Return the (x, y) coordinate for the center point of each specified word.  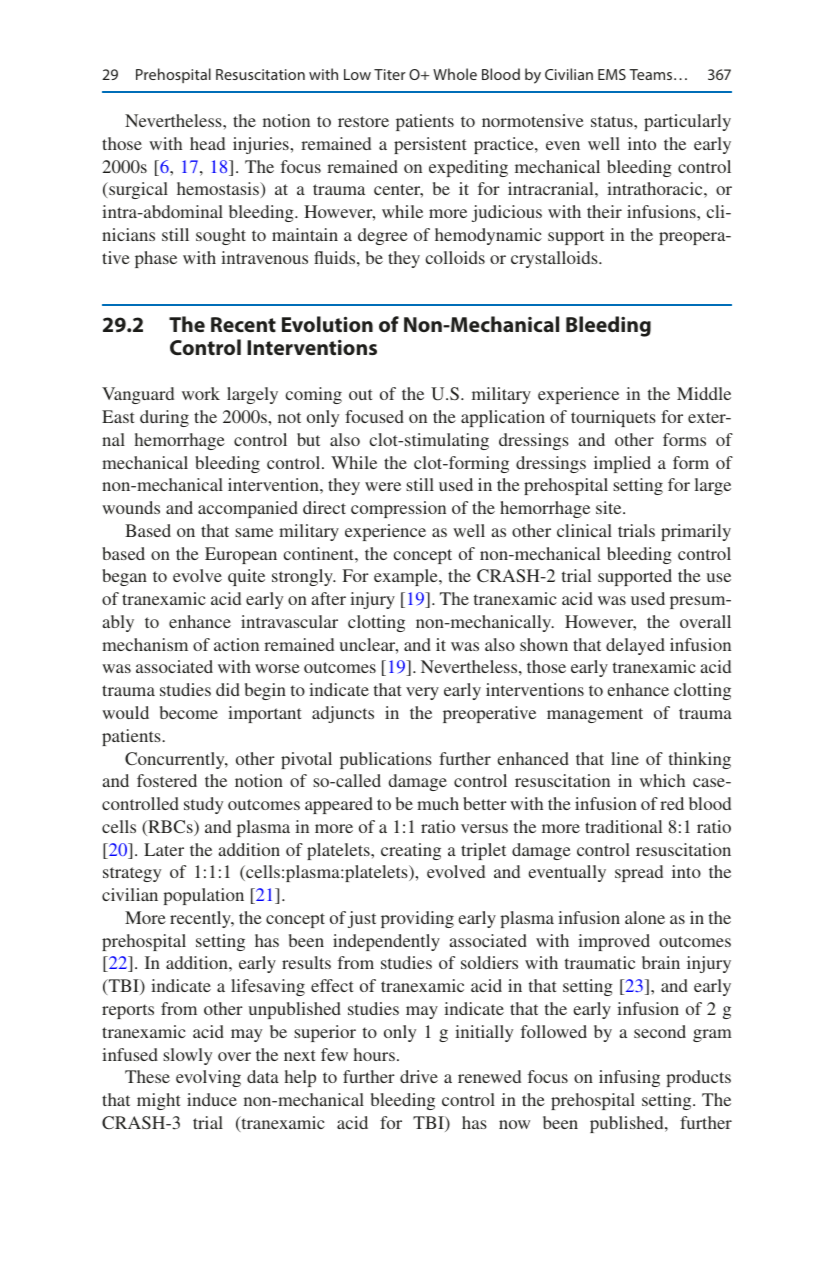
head (207, 143)
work (201, 393)
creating (411, 851)
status (613, 121)
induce (212, 1099)
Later (164, 849)
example (407, 577)
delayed (635, 646)
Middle (704, 393)
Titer (390, 74)
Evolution (327, 324)
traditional (623, 826)
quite (246, 577)
